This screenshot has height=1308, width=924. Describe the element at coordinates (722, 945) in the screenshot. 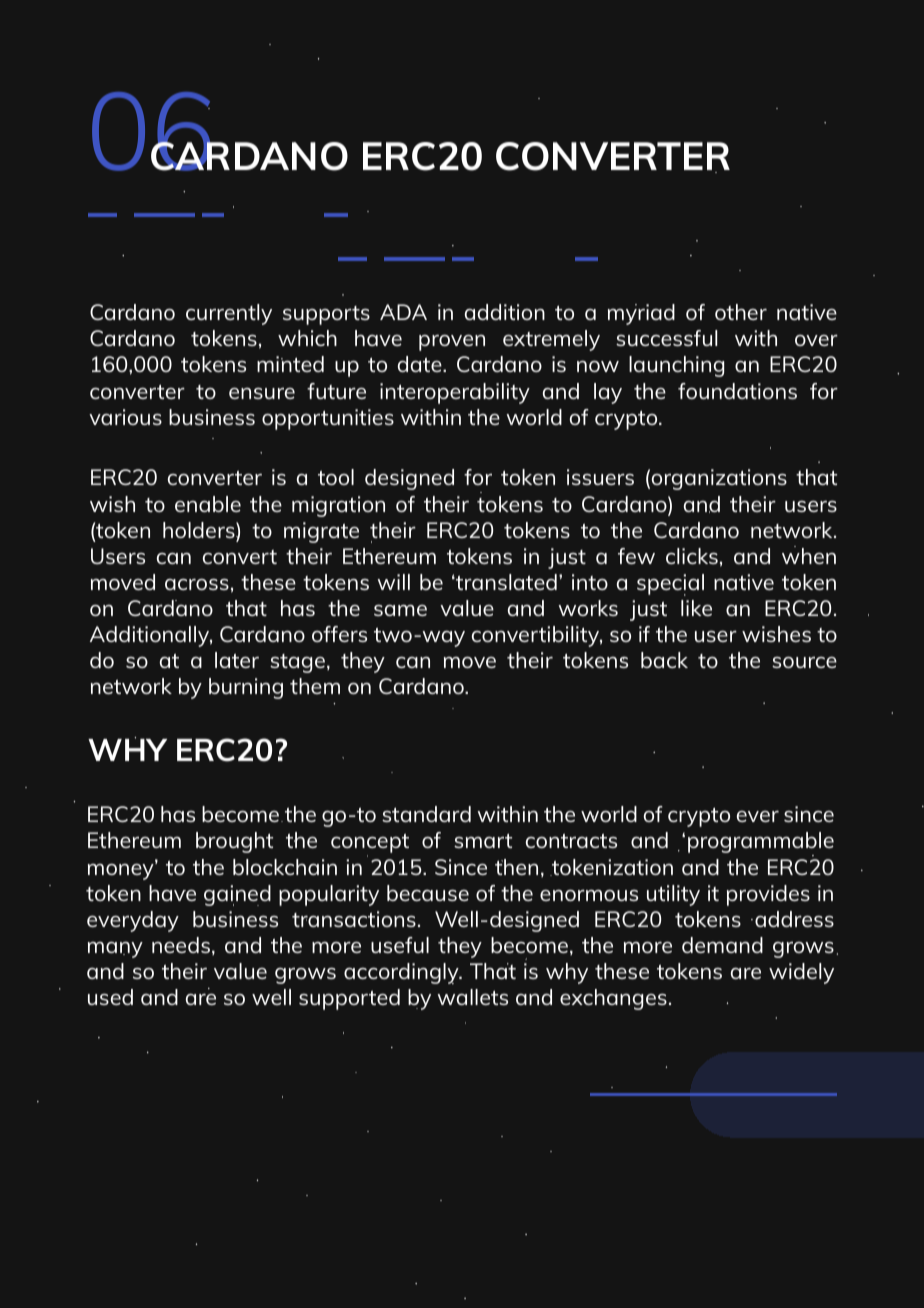

I see `demand` at that location.
